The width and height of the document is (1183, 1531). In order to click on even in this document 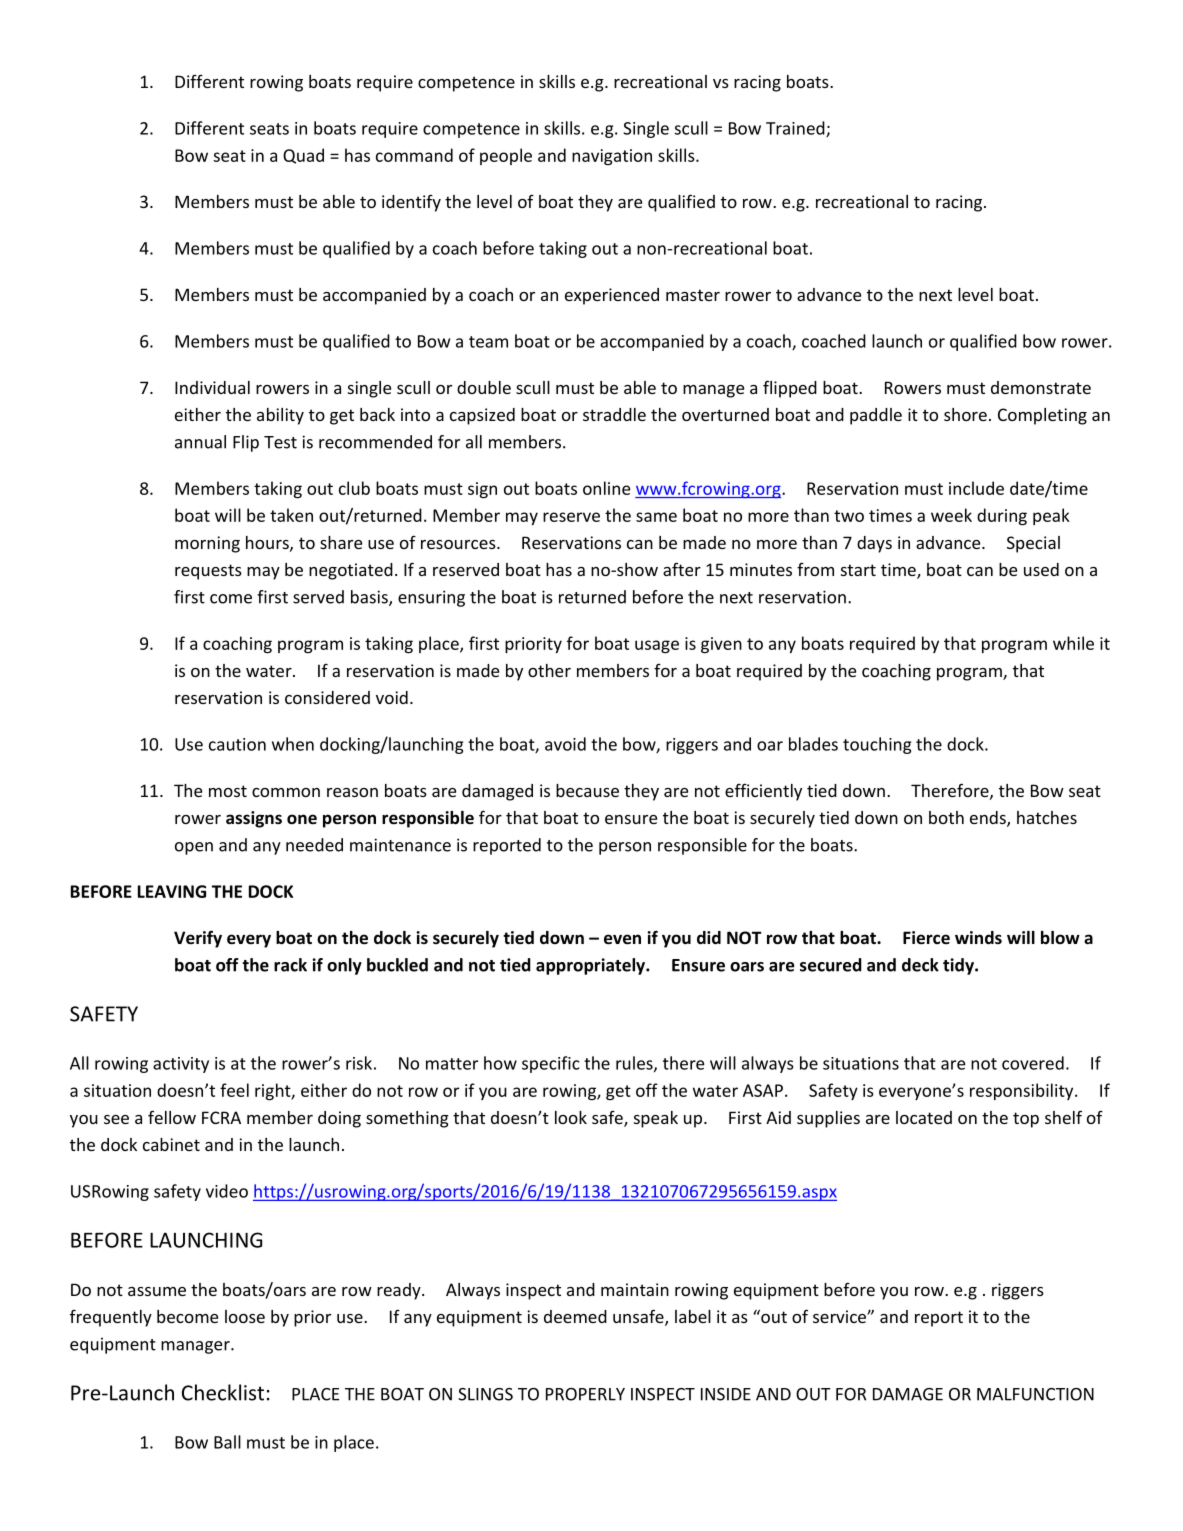, I will do `click(622, 939)`.
